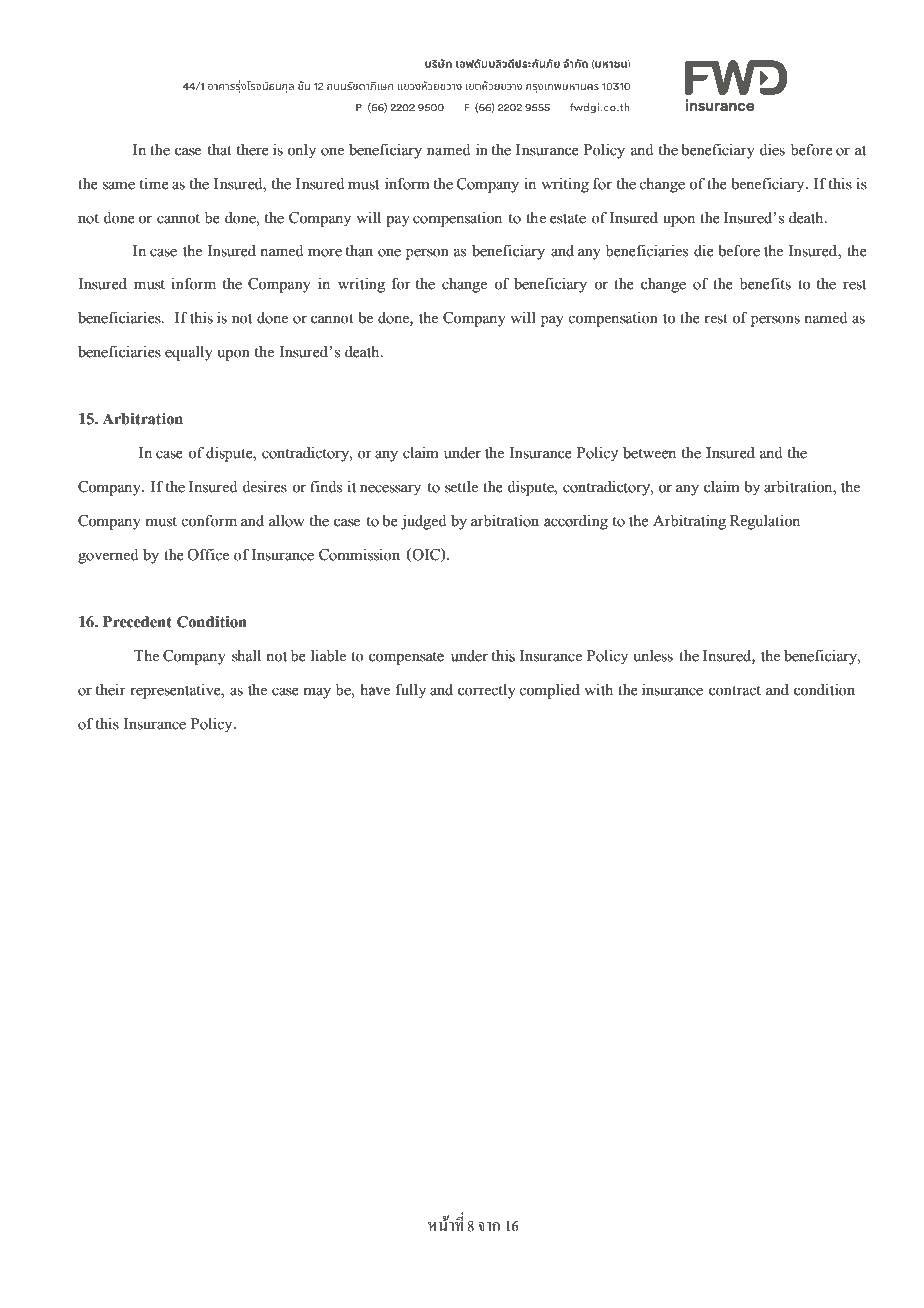  What do you see at coordinates (359, 251) in the screenshot?
I see `than` at bounding box center [359, 251].
